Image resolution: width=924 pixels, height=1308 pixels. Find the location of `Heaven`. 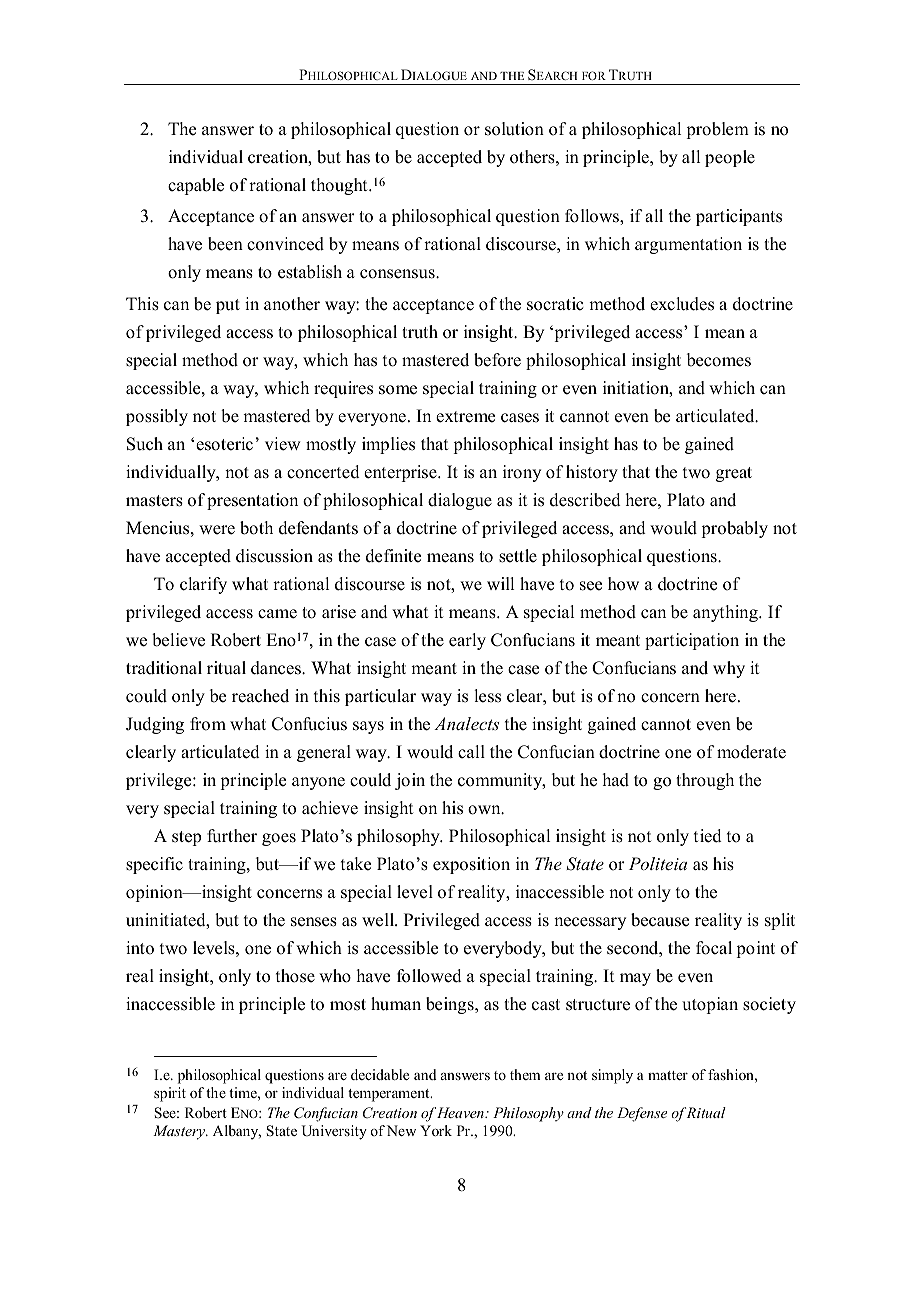

Heaven is located at coordinates (460, 1112).
